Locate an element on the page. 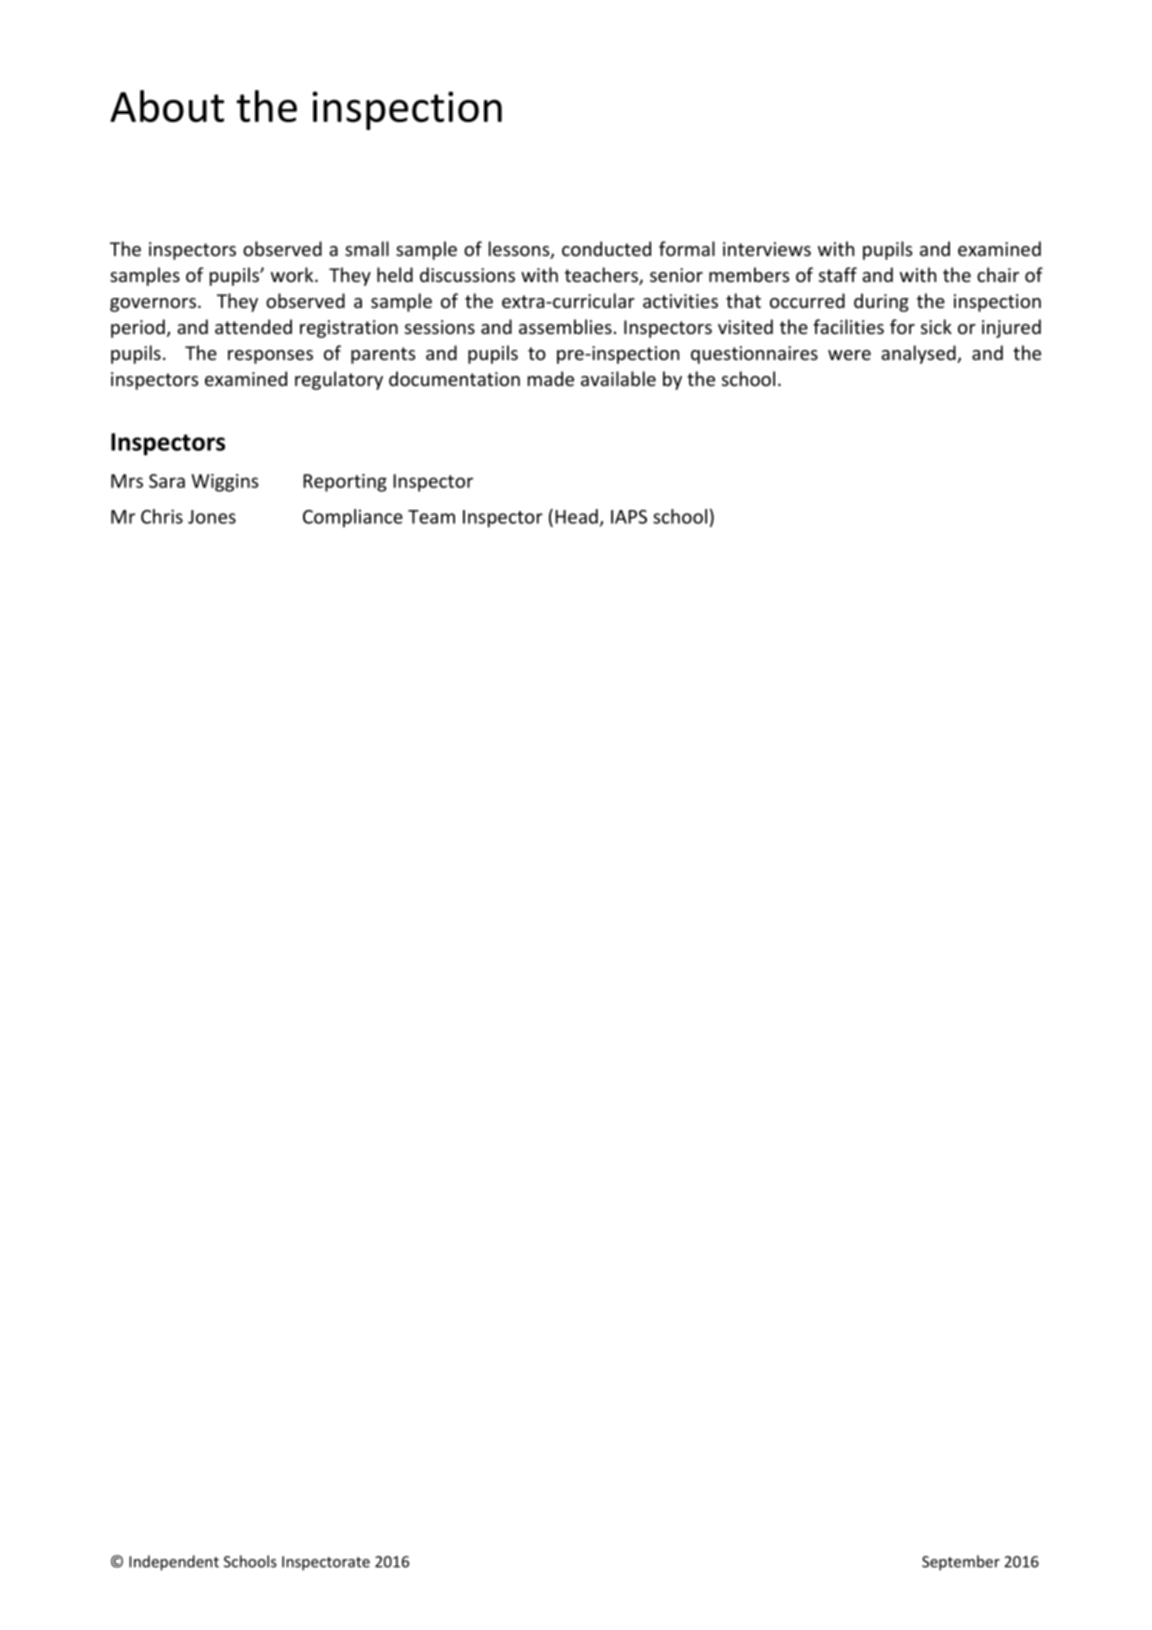 This document has width=1152, height=1630. conducted is located at coordinates (606, 248).
